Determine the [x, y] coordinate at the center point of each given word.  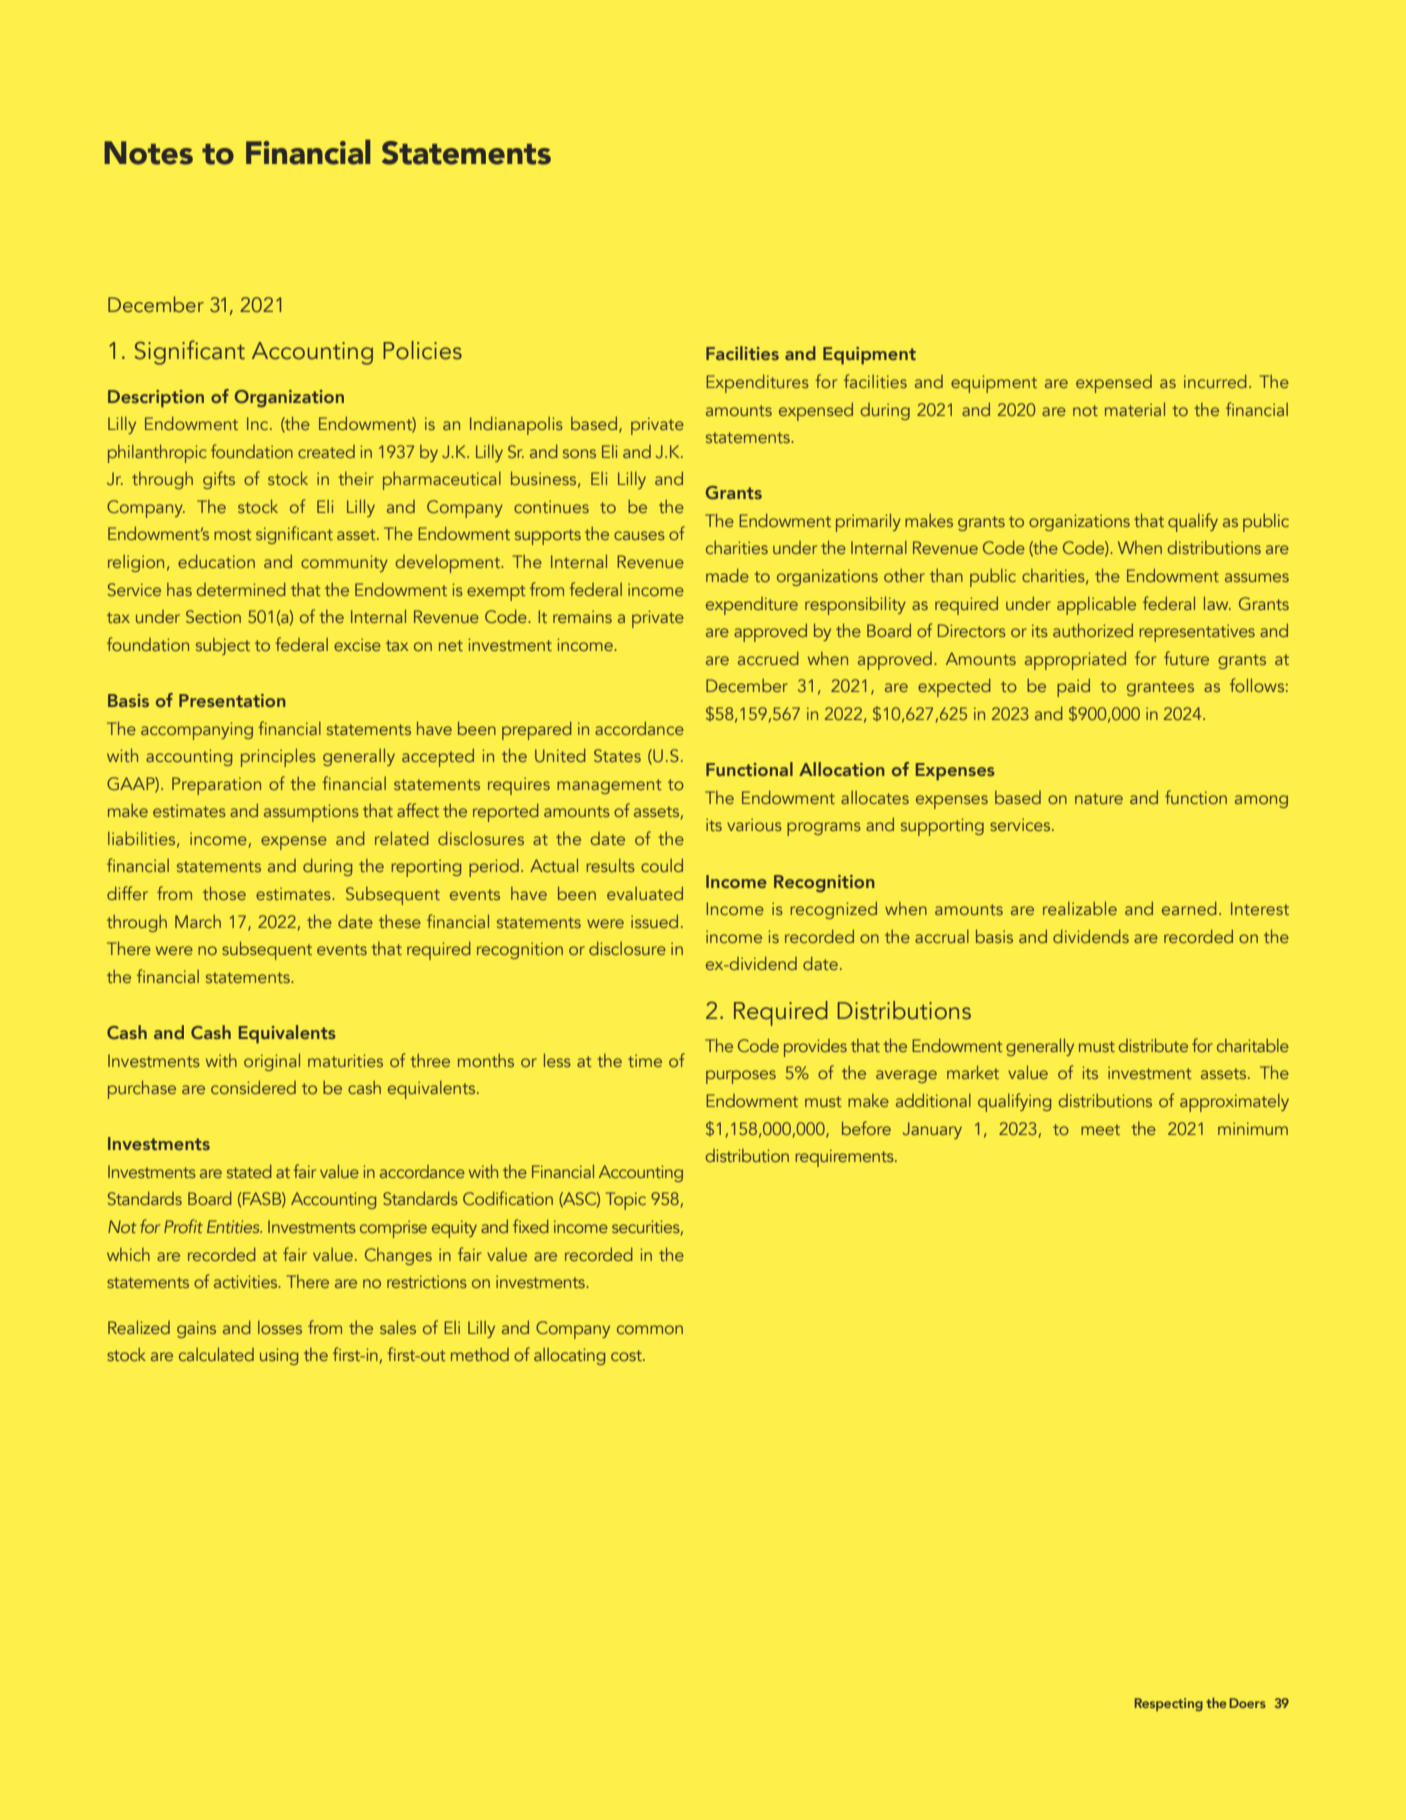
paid [1073, 687]
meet [1100, 1129]
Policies [422, 350]
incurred [1215, 381]
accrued [768, 658]
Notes [148, 153]
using [279, 1356]
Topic [626, 1201]
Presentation [232, 700]
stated [249, 1171]
